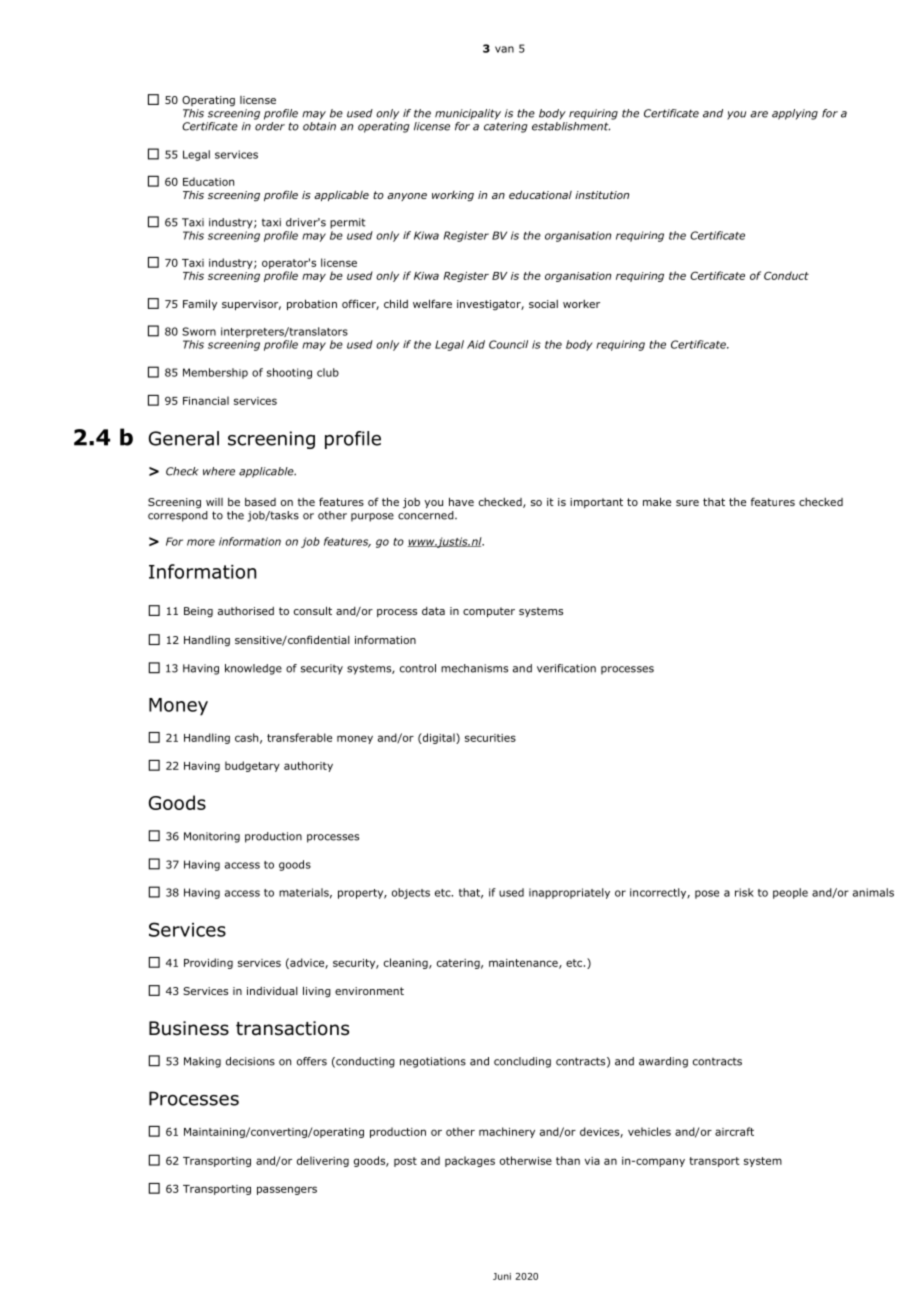 This screenshot has width=924, height=1308. I want to click on knowledge, so click(253, 669).
